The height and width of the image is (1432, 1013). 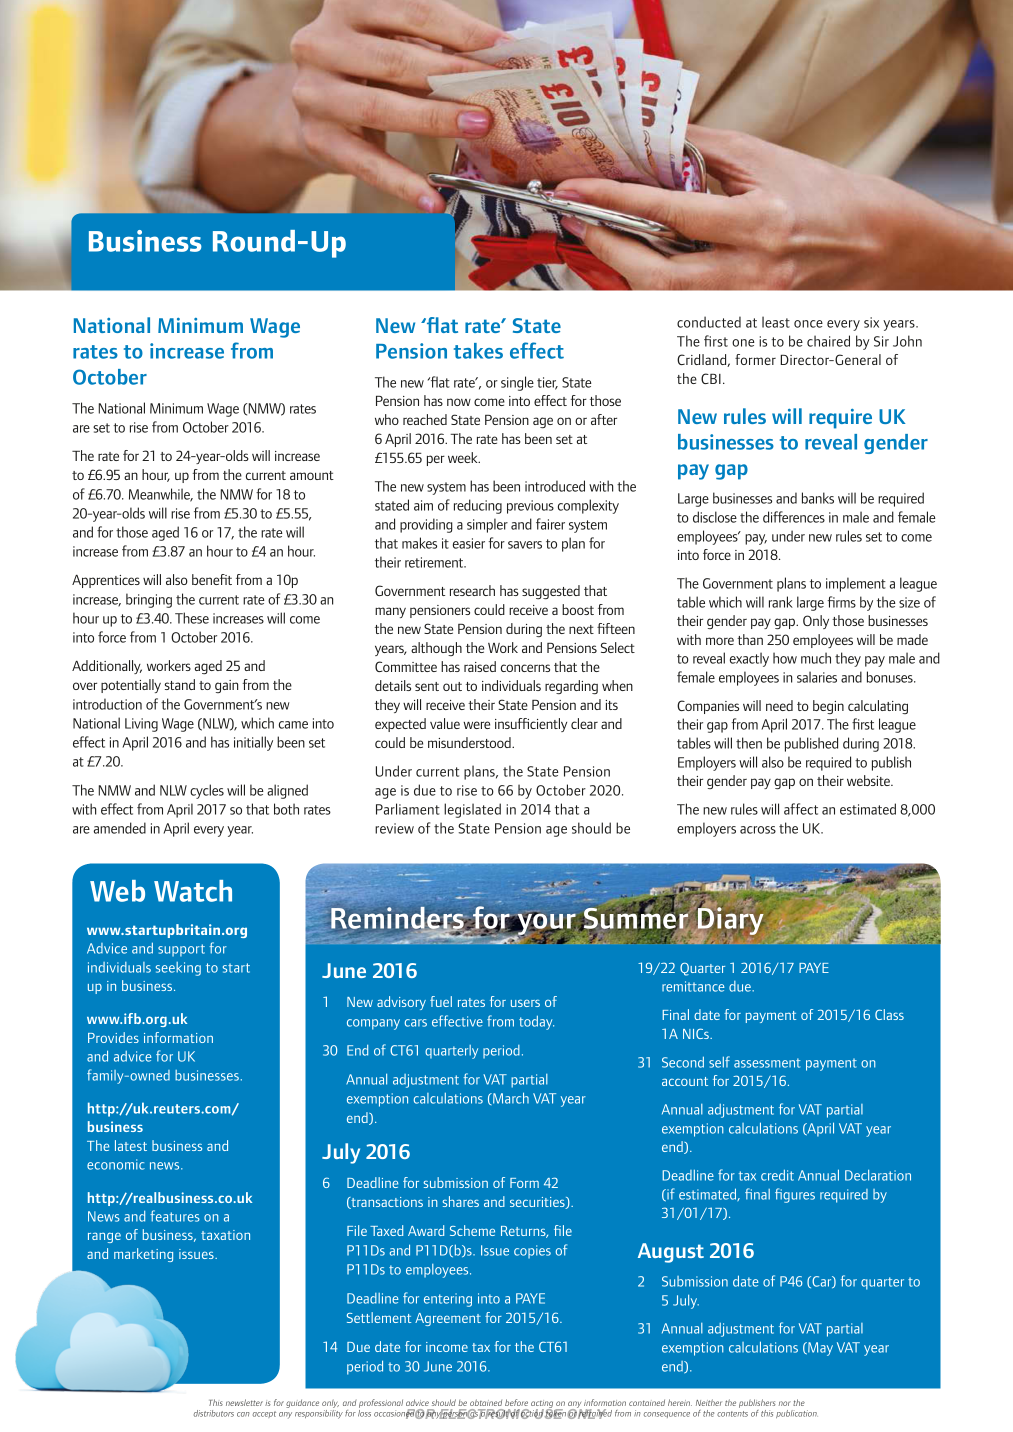 I want to click on takes, so click(x=478, y=351).
